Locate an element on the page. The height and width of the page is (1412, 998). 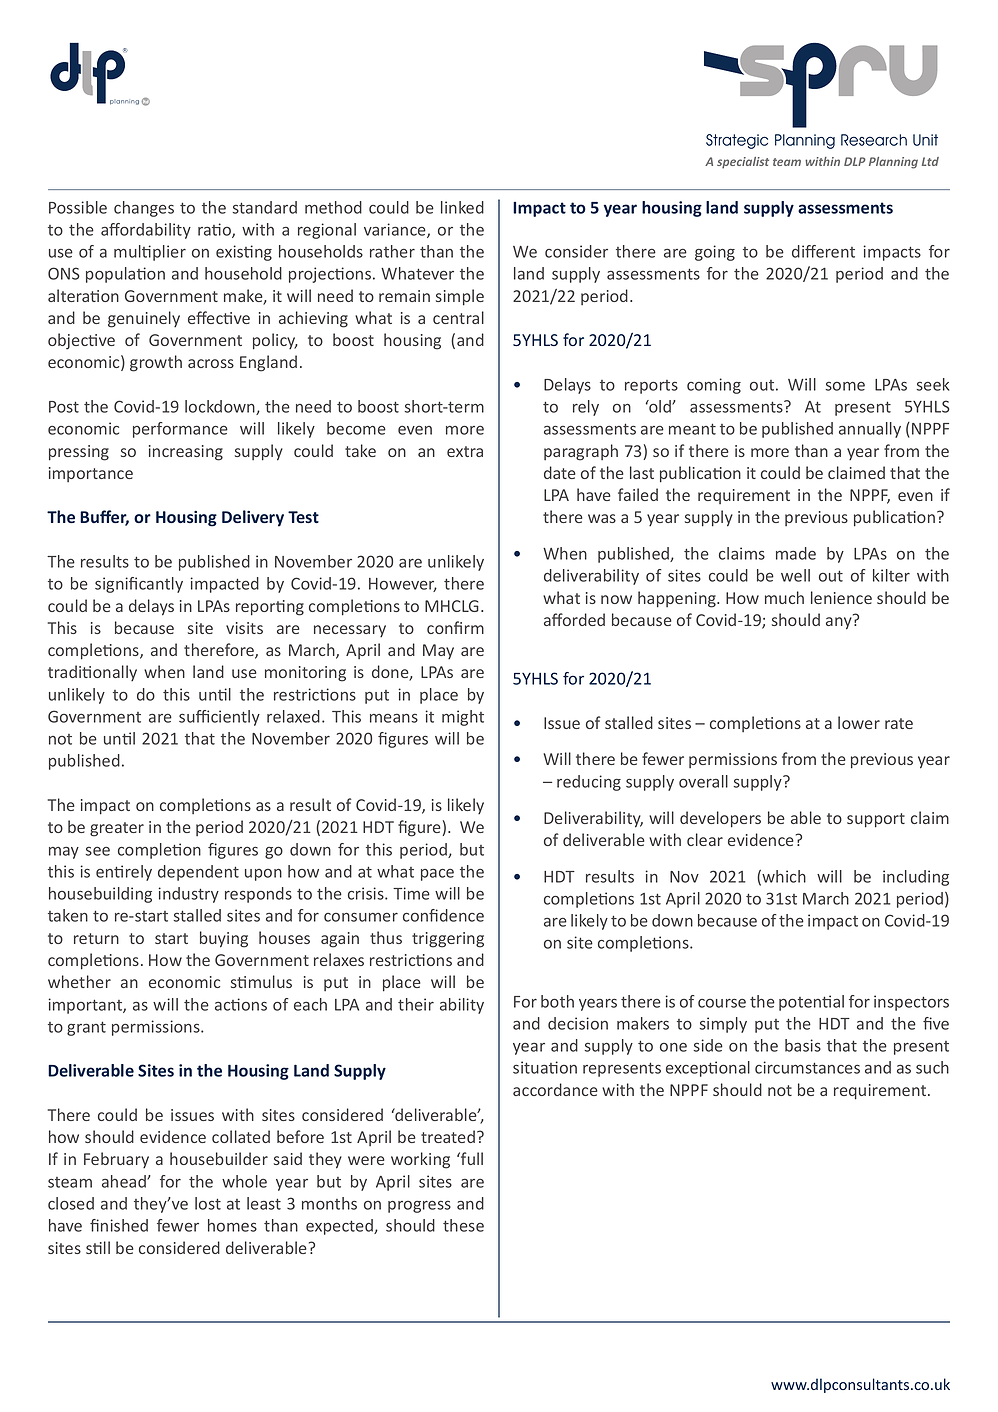
potential is located at coordinates (811, 1003).
